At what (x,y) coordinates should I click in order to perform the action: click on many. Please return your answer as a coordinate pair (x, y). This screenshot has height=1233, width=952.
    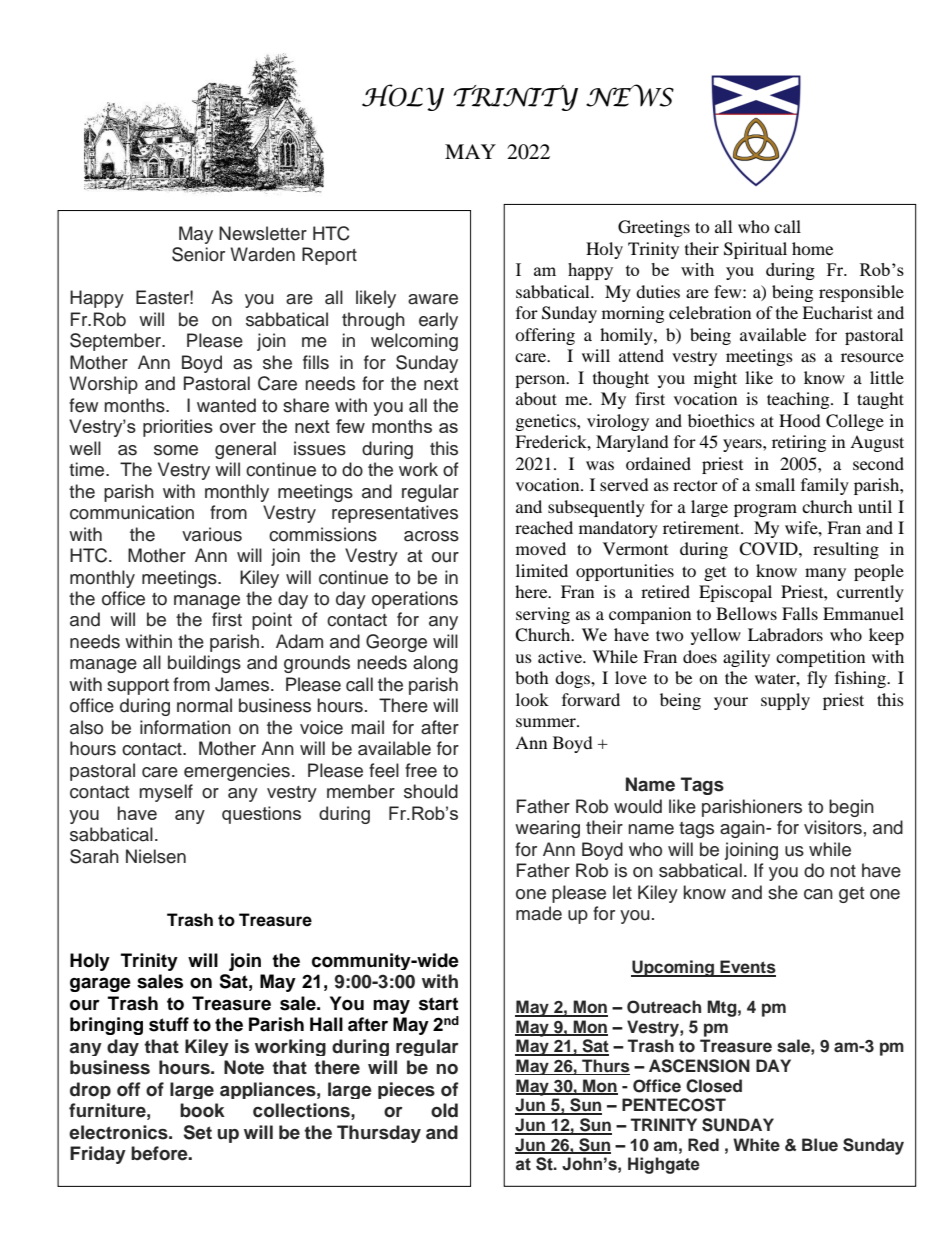
    Looking at the image, I should click on (825, 574).
